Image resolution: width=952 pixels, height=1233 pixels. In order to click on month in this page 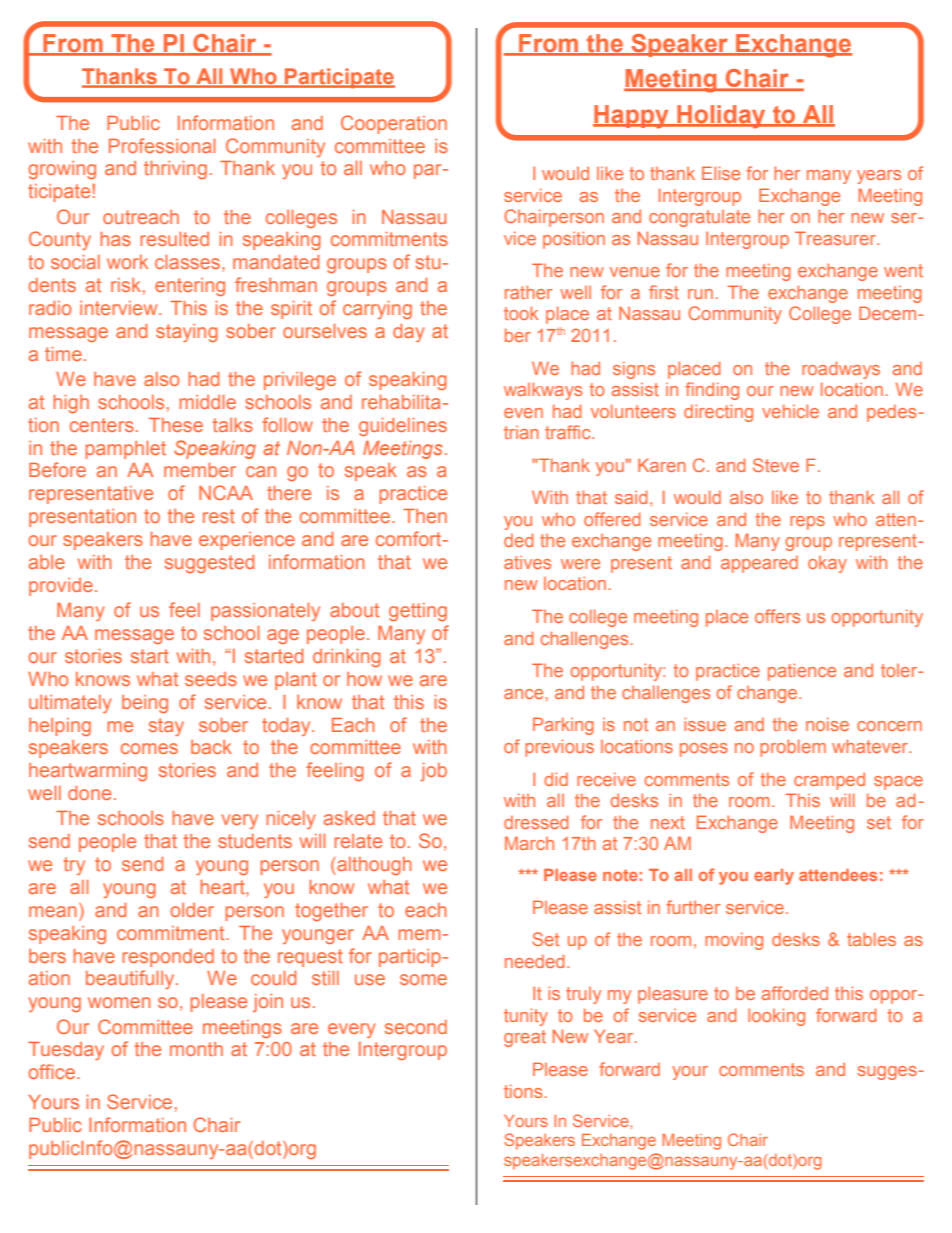, I will do `click(196, 1049)`.
